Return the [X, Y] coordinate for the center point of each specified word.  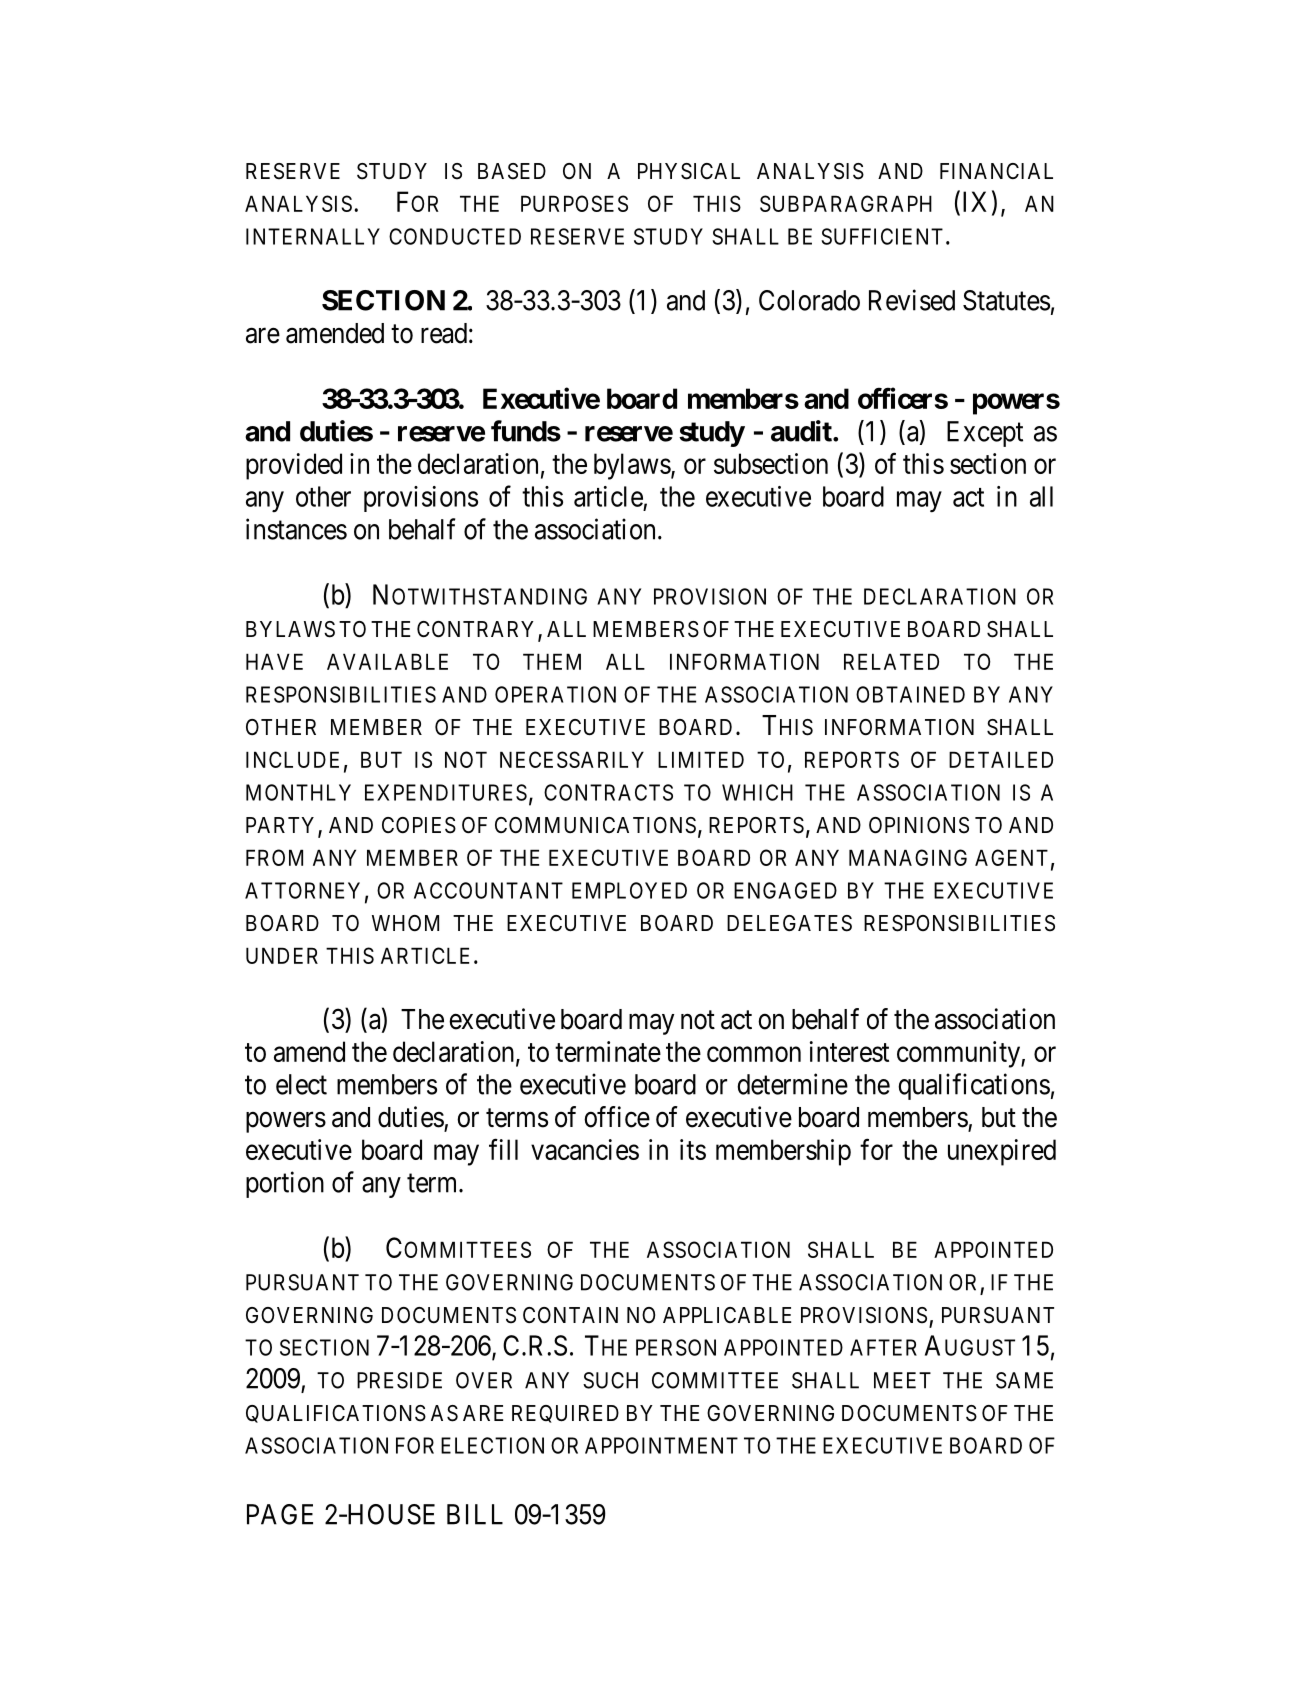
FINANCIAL [996, 171]
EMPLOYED [629, 890]
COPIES [419, 825]
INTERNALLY [313, 236]
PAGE [280, 1514]
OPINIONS [919, 825]
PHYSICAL [689, 171]
